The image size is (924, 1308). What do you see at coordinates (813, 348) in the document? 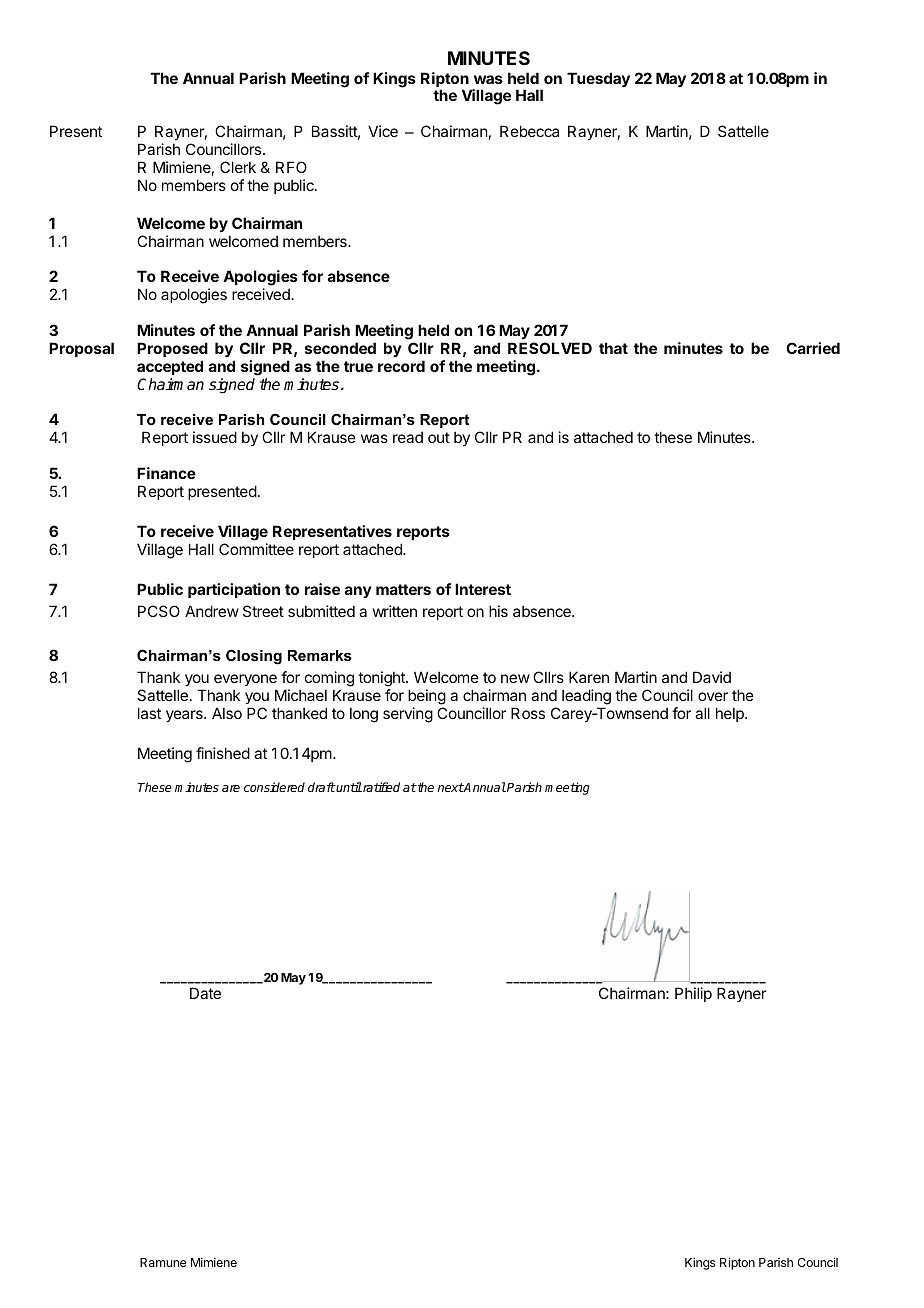
I see `Carried` at bounding box center [813, 348].
